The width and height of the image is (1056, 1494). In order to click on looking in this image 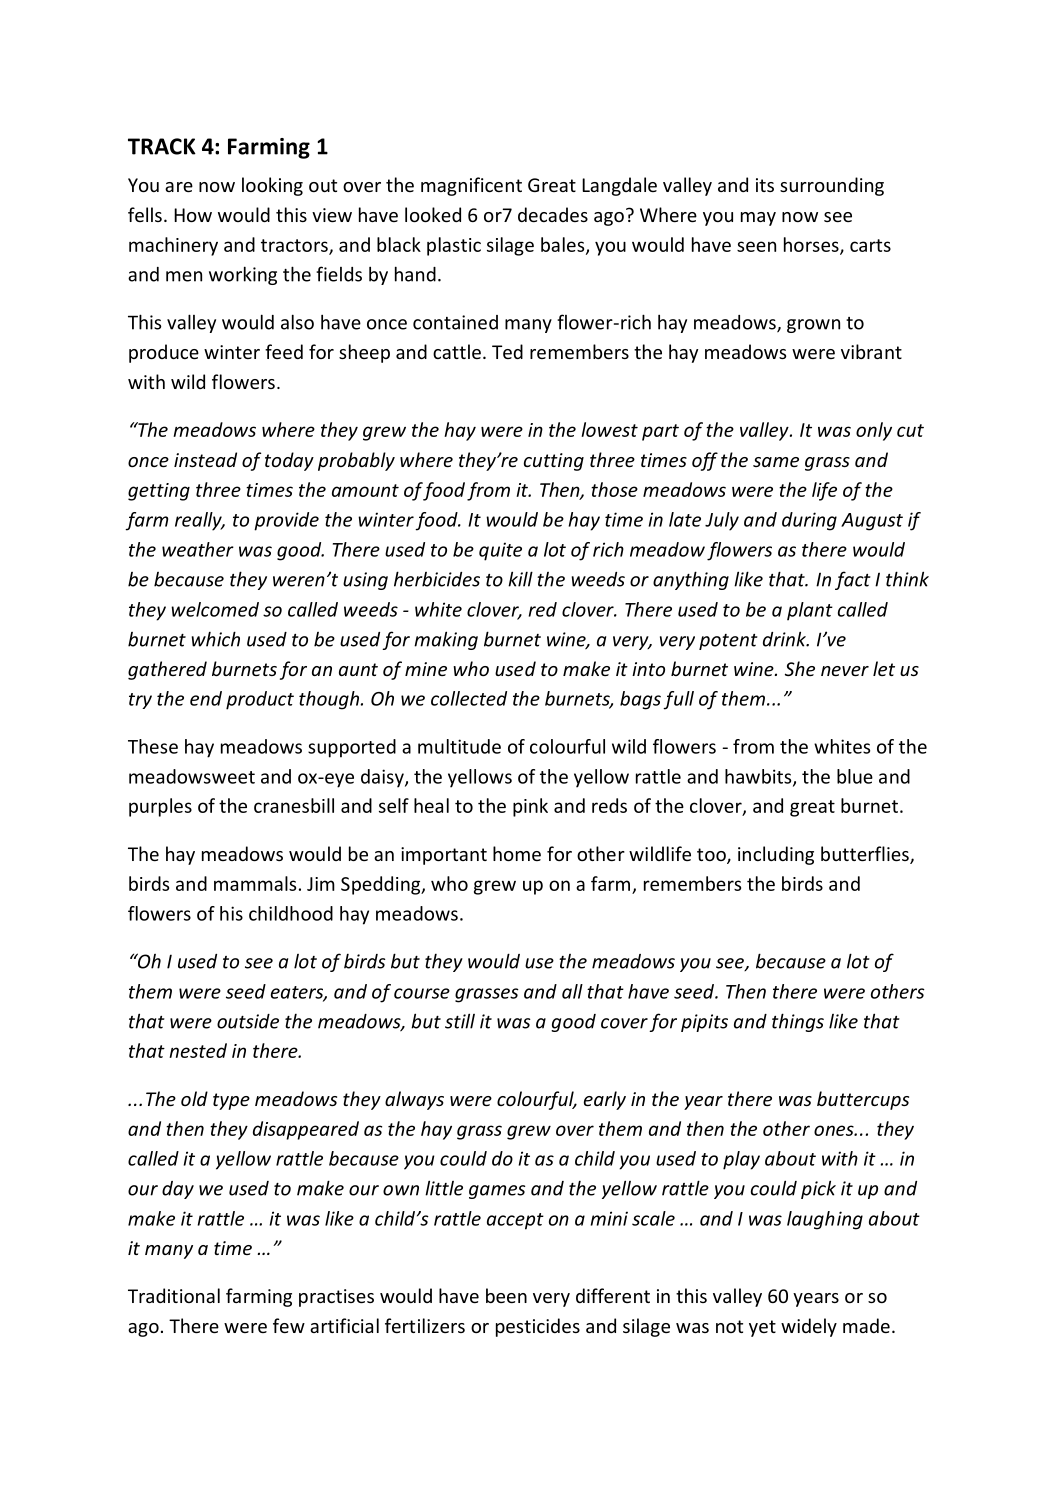, I will do `click(272, 186)`.
